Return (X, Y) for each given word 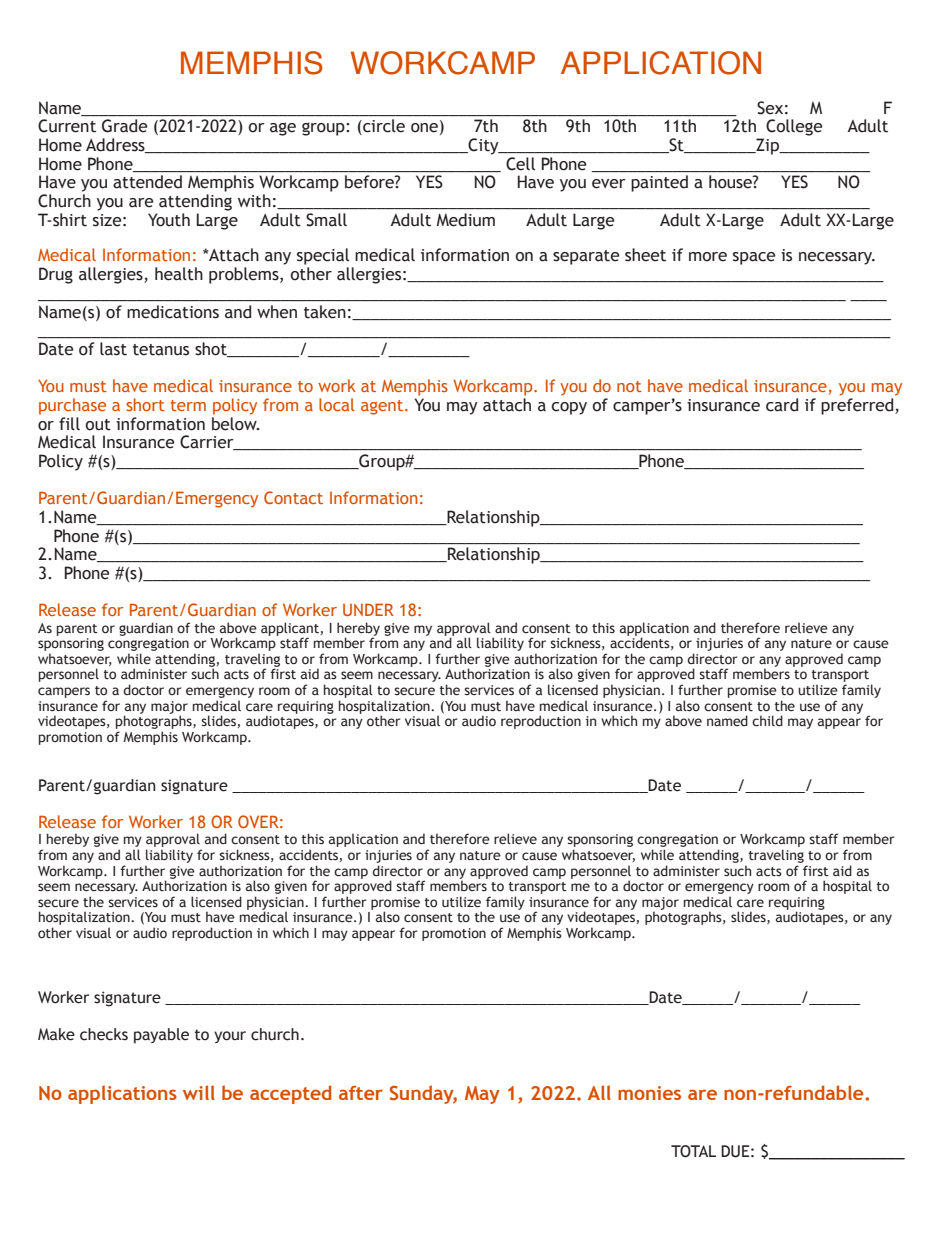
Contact (293, 497)
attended (147, 182)
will (199, 1092)
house (731, 181)
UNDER (368, 609)
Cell (520, 164)
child (767, 721)
